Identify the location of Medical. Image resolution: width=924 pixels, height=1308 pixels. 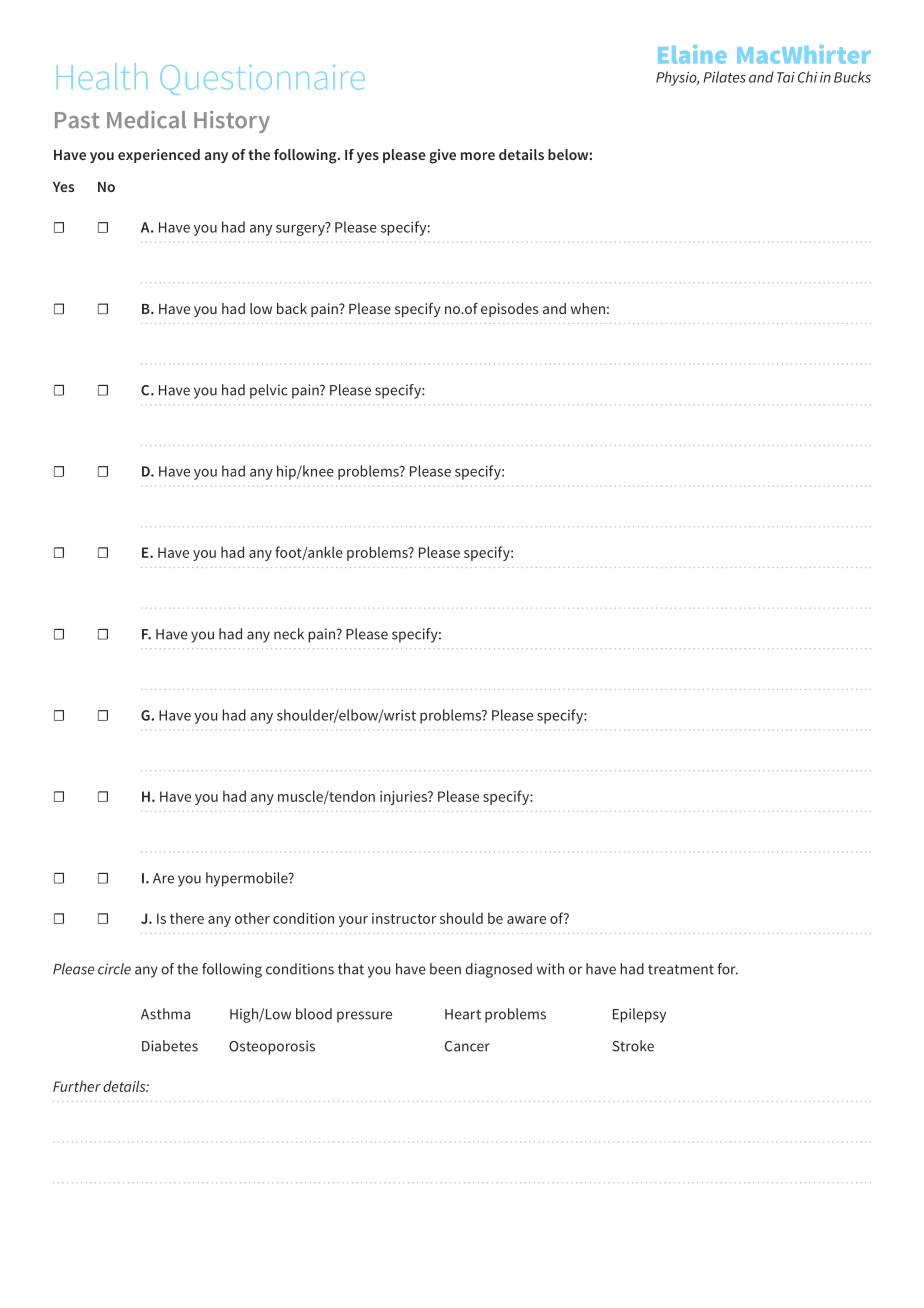
(146, 120).
